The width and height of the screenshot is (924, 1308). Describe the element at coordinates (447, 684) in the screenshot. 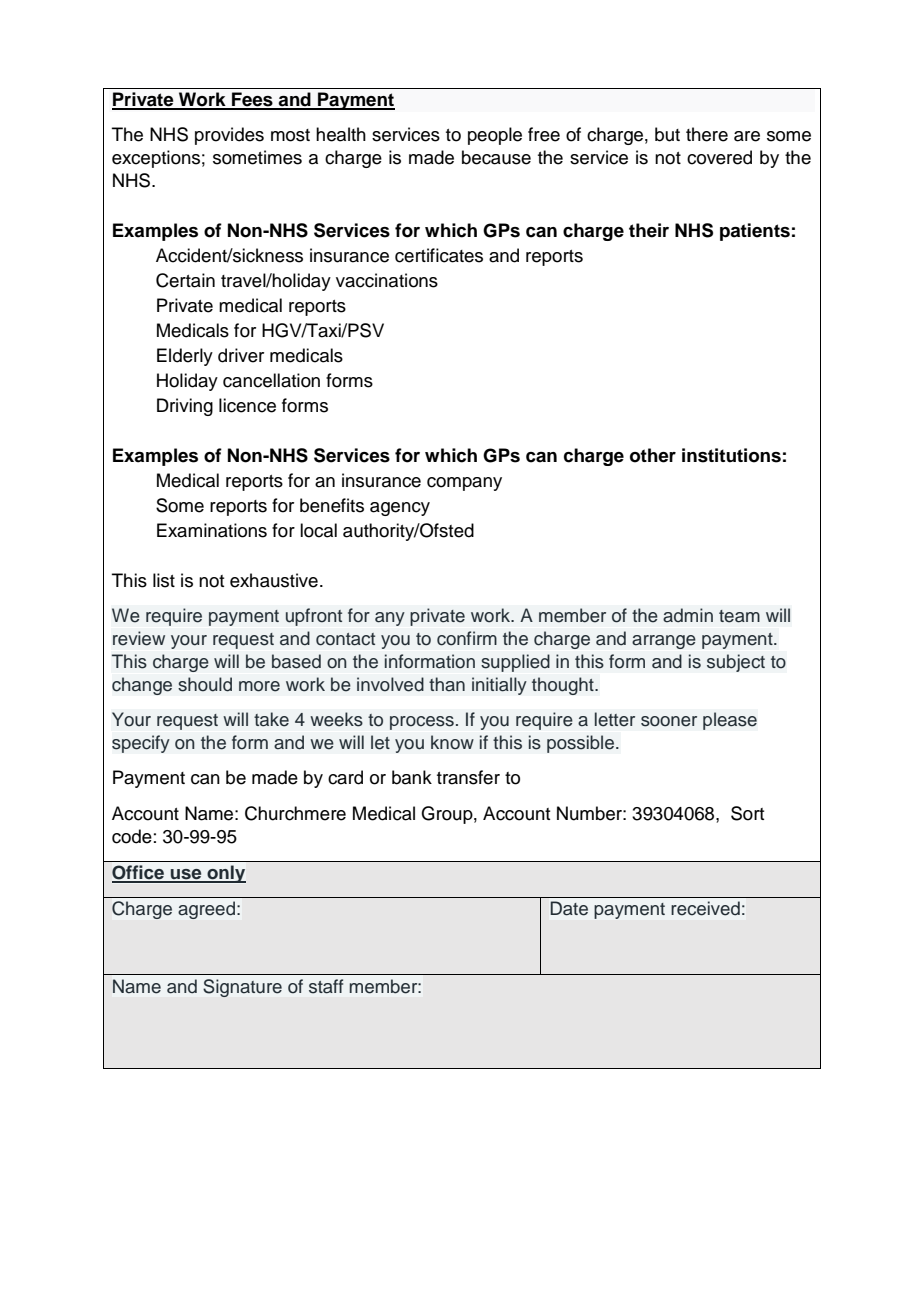

I see `than` at that location.
